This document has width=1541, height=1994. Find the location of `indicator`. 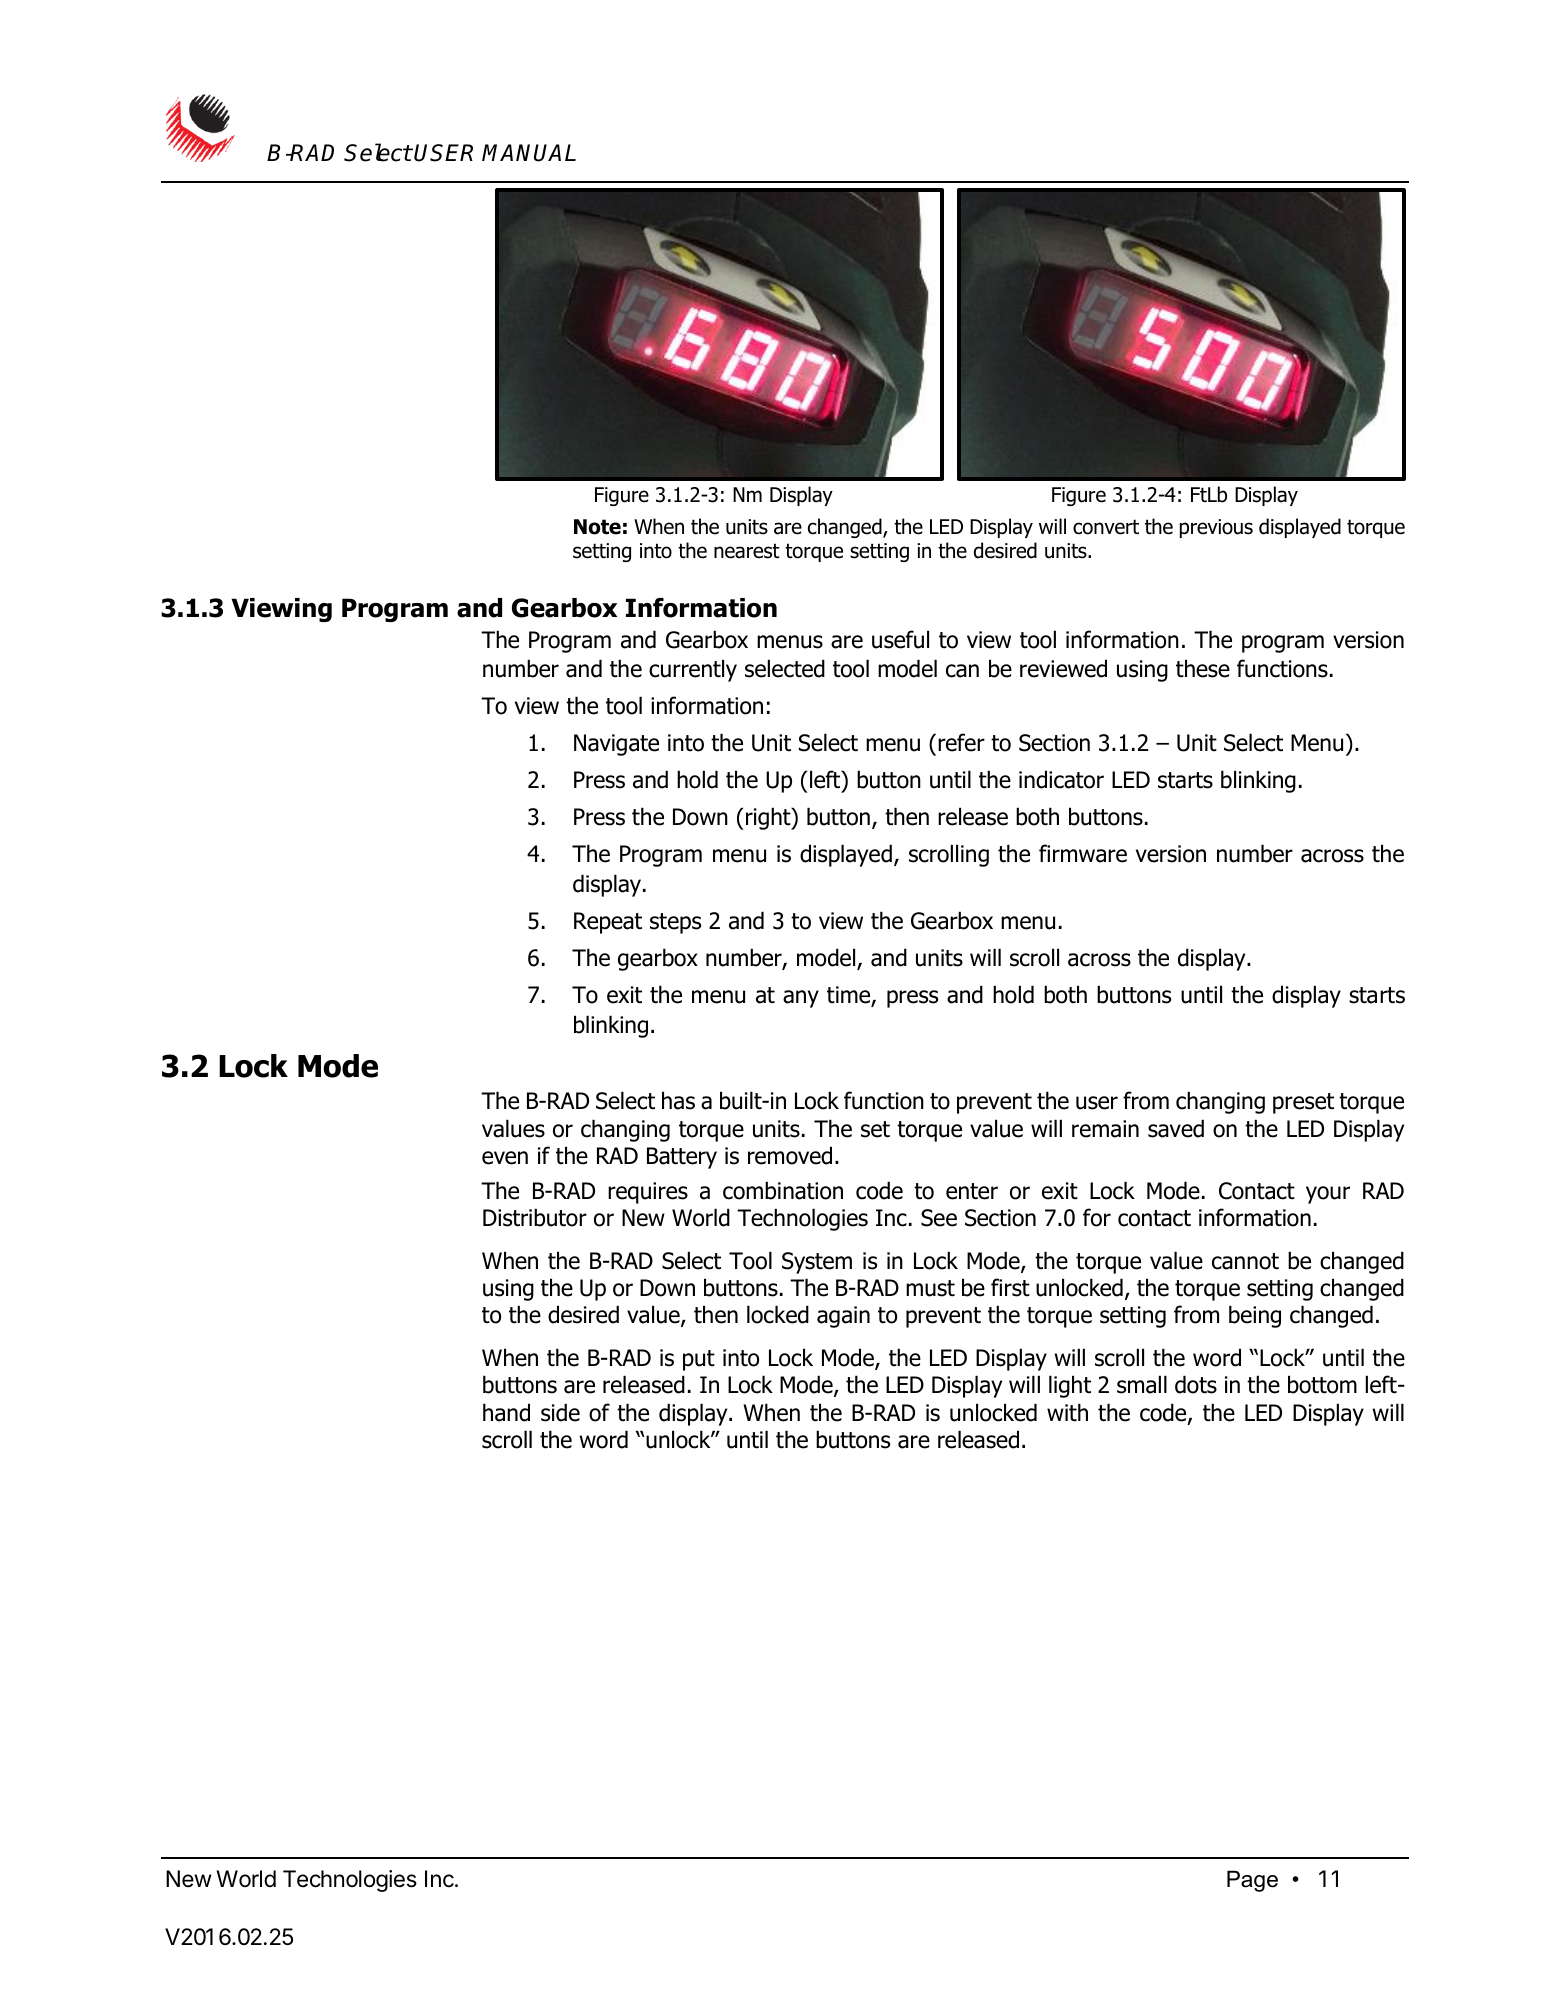

indicator is located at coordinates (1061, 779).
